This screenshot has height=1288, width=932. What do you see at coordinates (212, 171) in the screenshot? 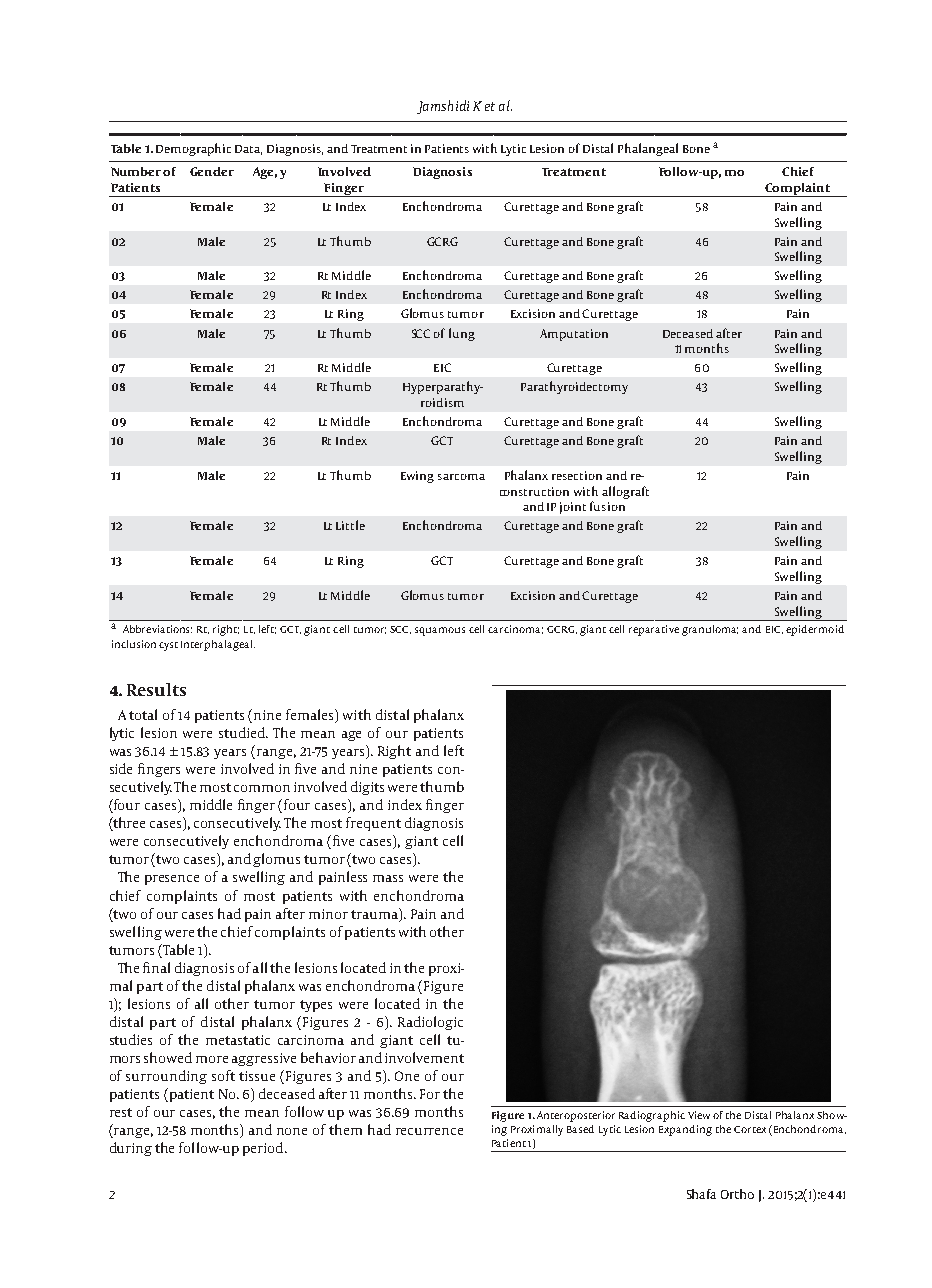
I see `Gender` at bounding box center [212, 171].
